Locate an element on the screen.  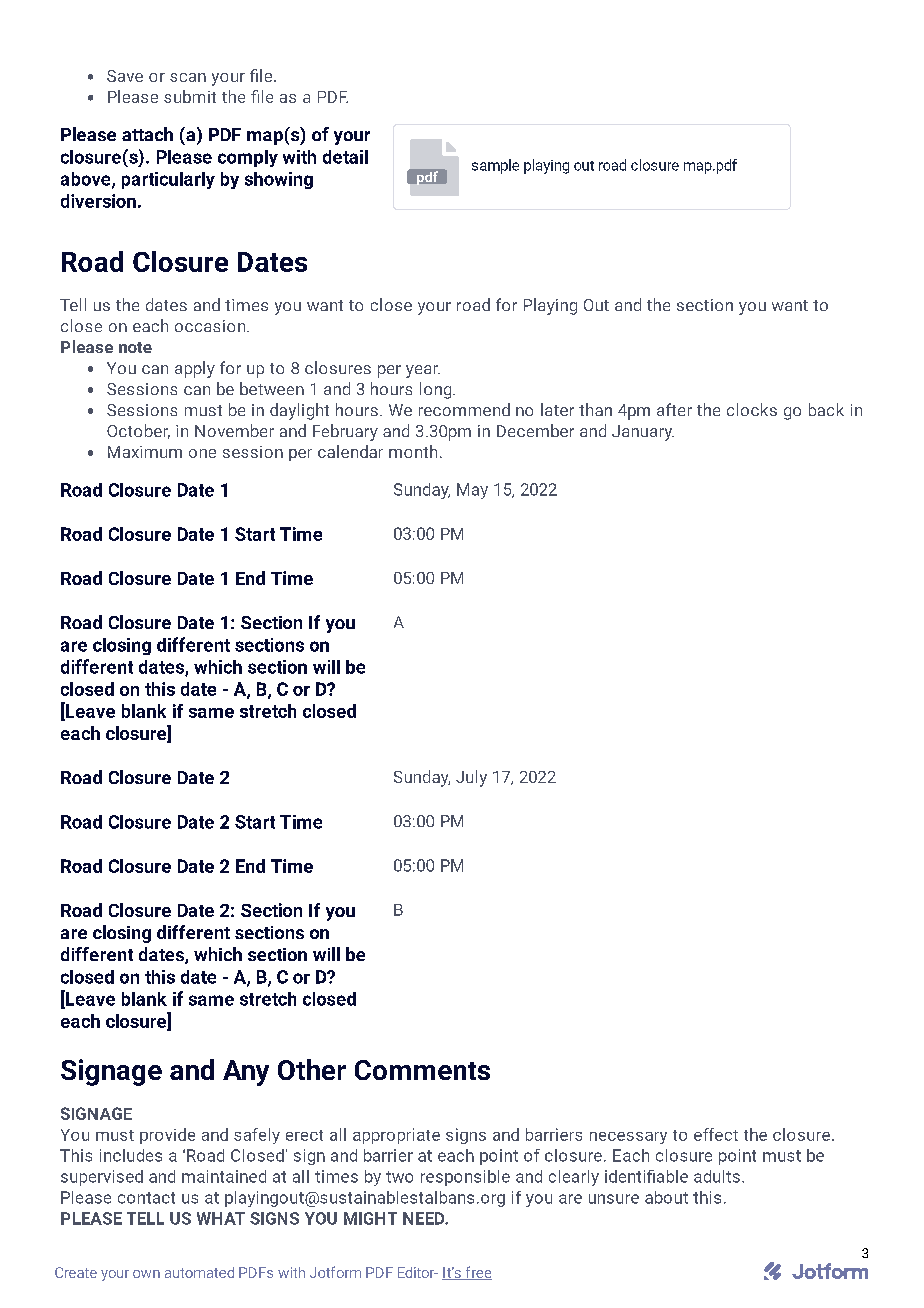
submit is located at coordinates (190, 96).
